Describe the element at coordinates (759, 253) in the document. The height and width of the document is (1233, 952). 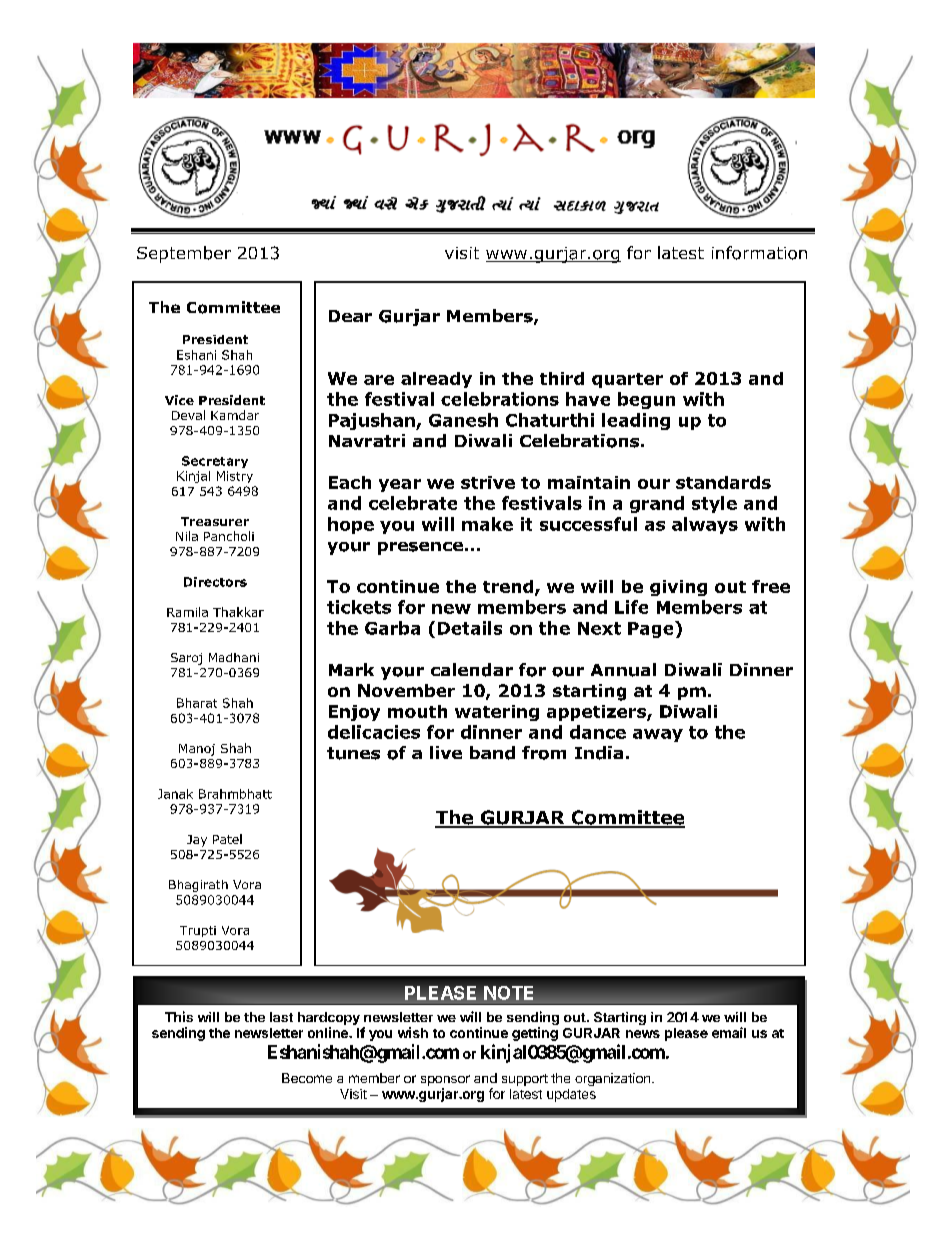
I see `information` at that location.
